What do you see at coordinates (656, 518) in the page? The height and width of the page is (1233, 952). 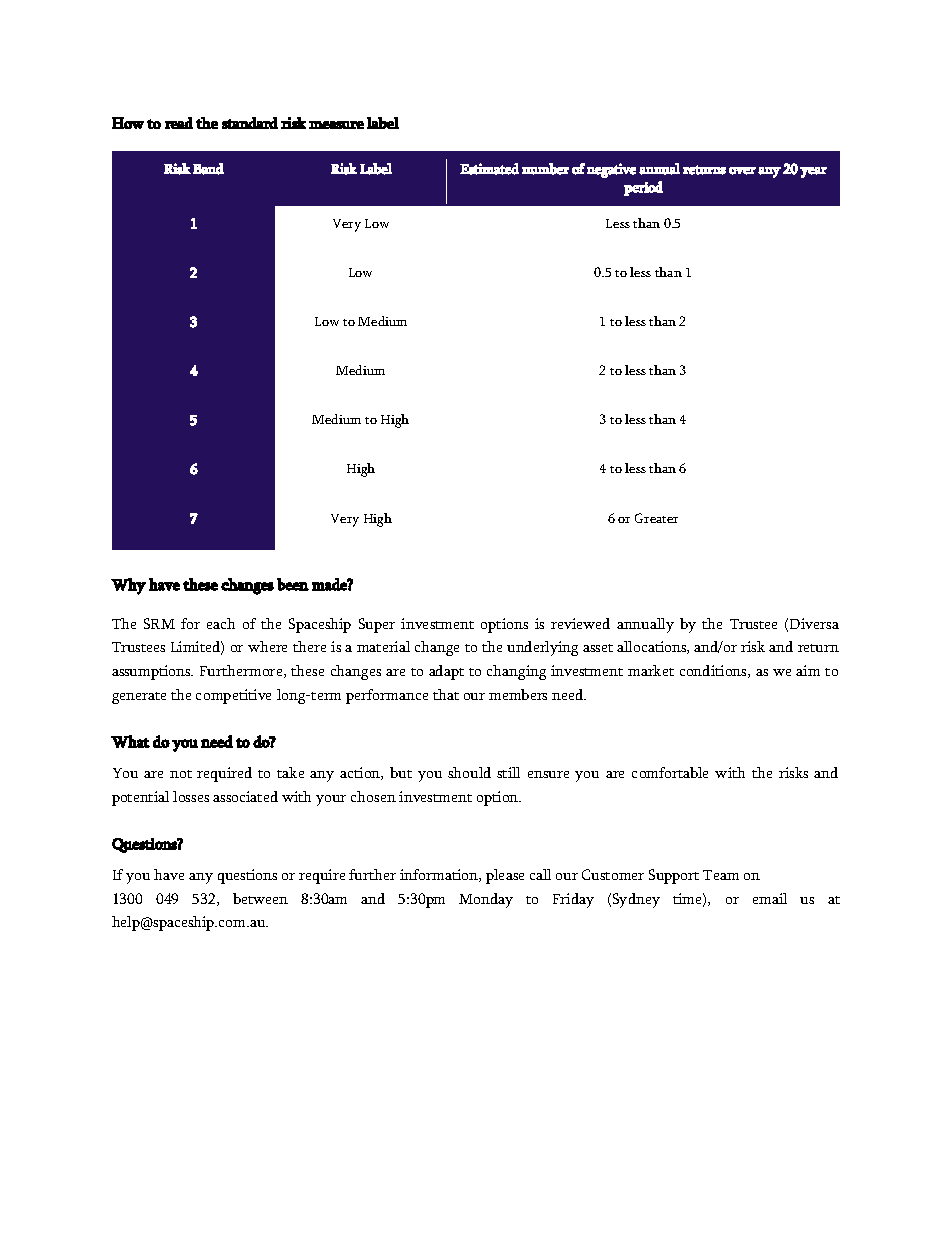 I see `Greater` at bounding box center [656, 518].
